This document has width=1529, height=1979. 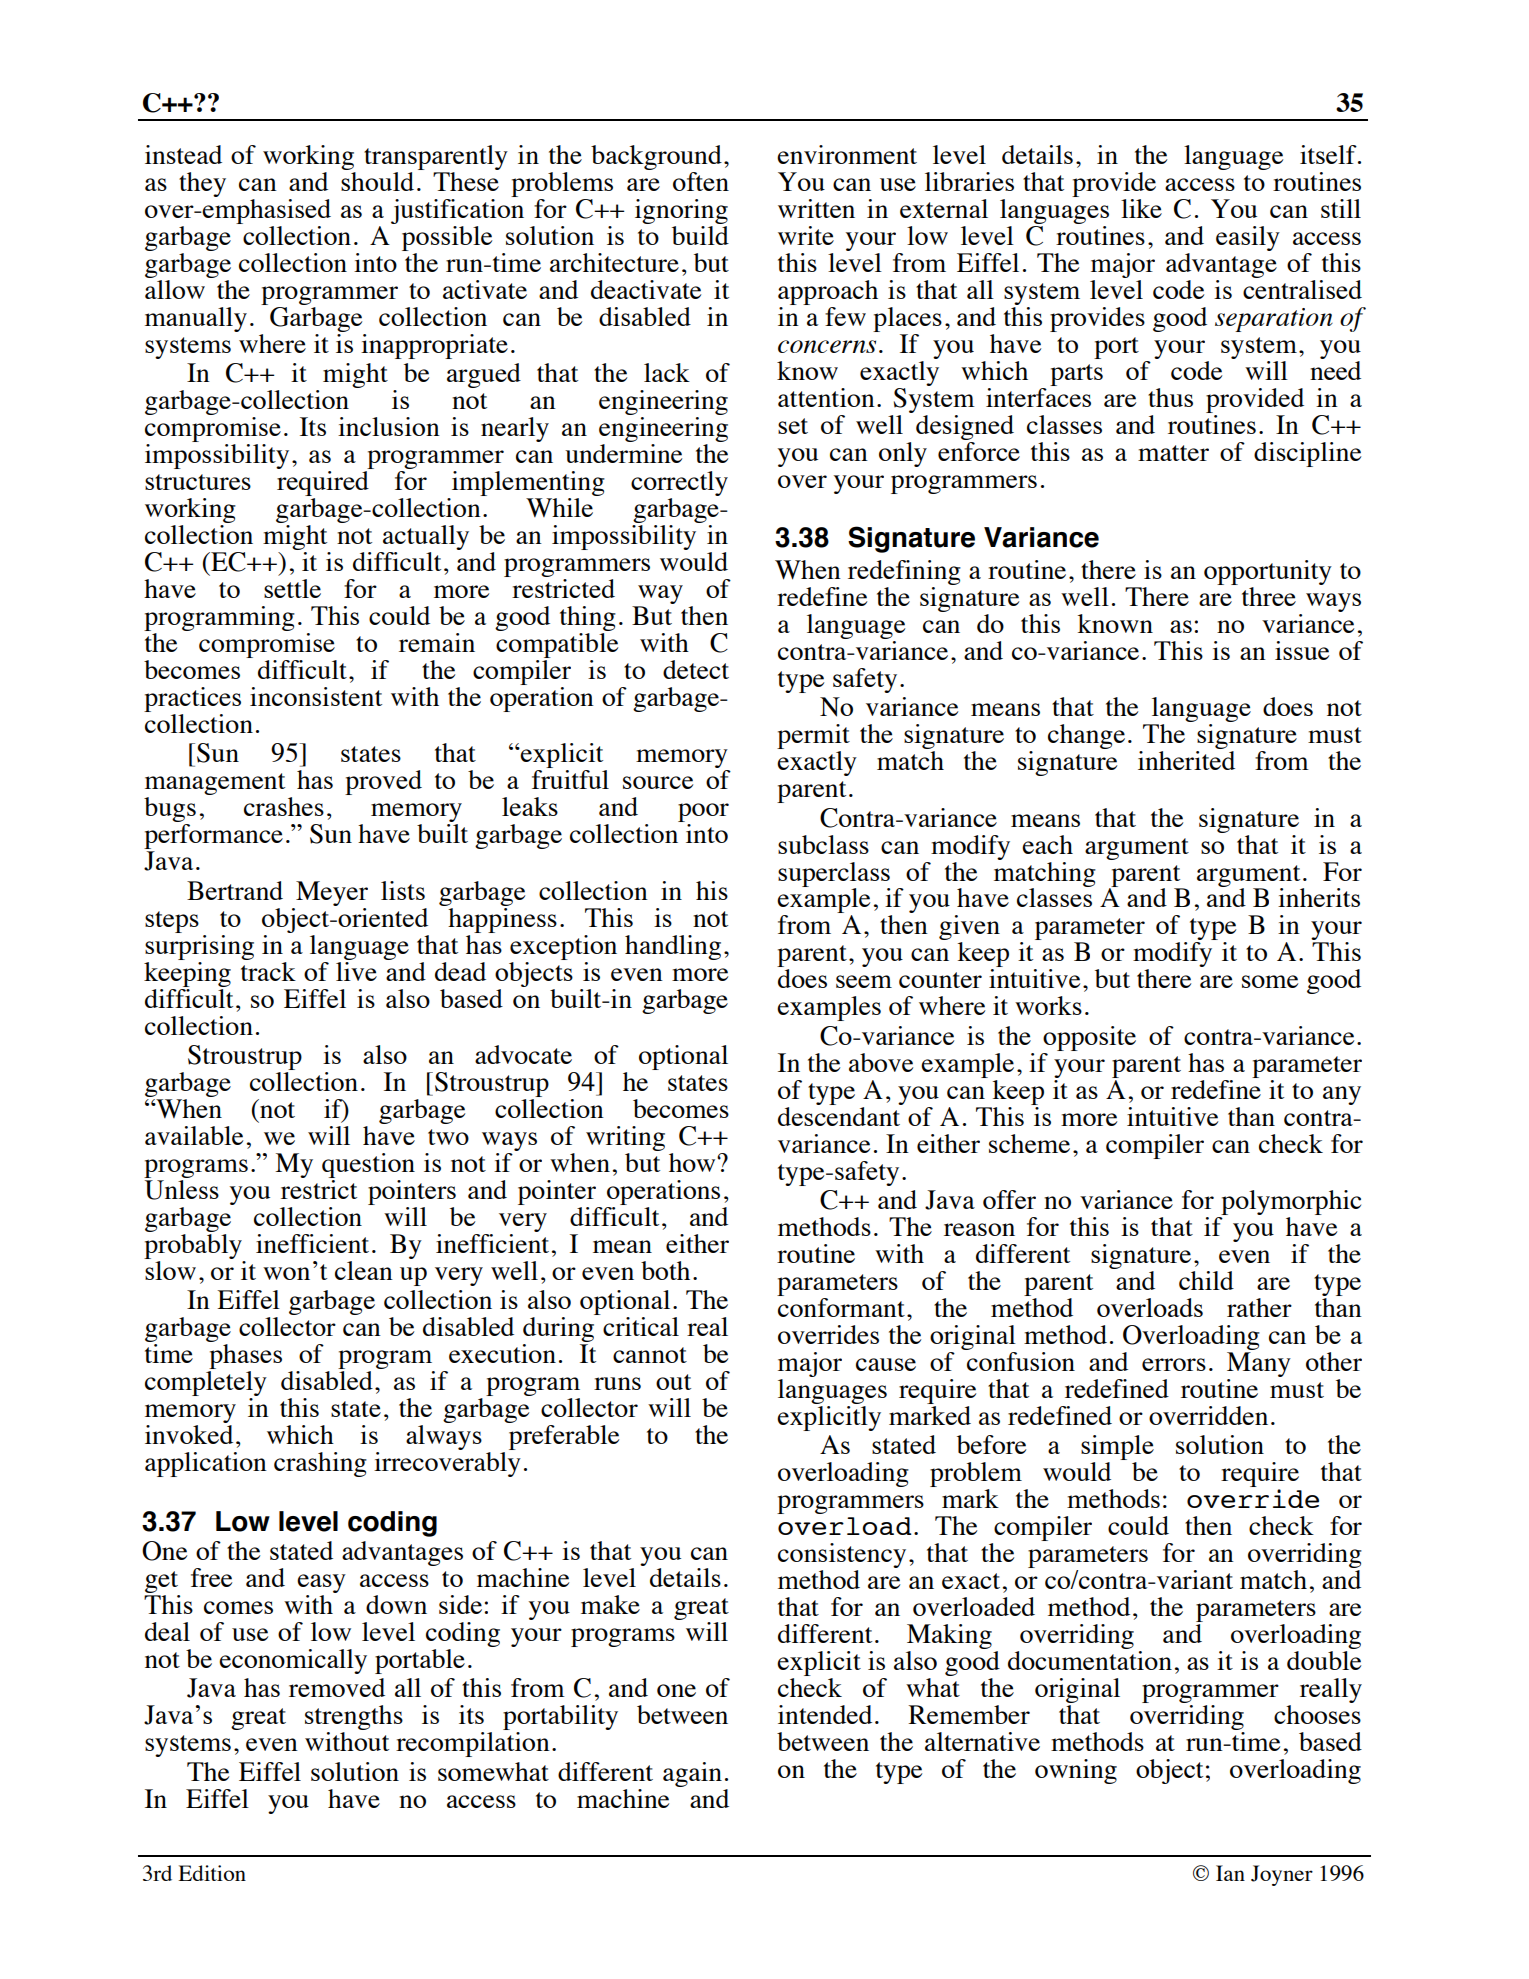 What do you see at coordinates (1141, 208) in the document?
I see `like` at bounding box center [1141, 208].
